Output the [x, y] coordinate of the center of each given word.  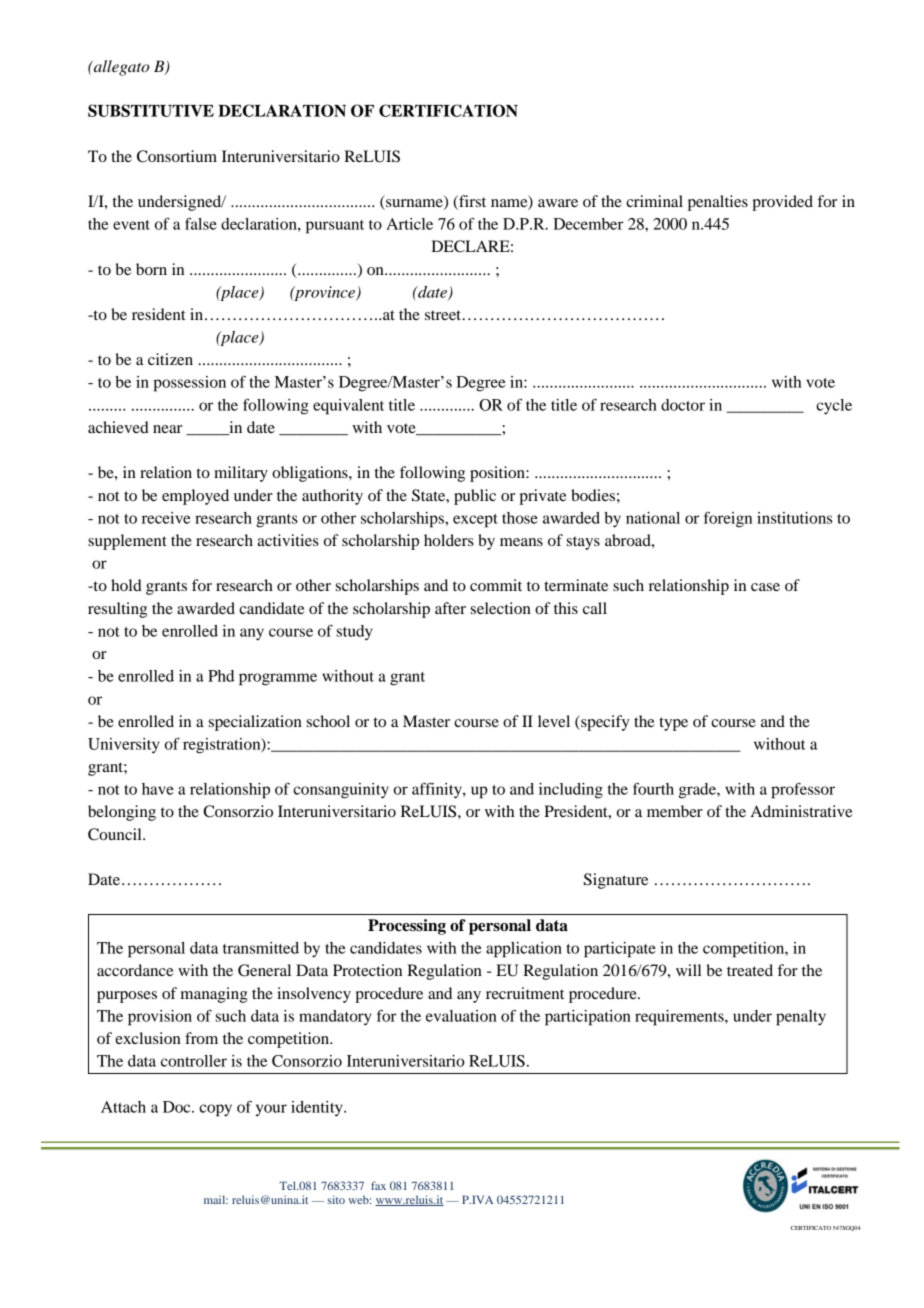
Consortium [177, 156]
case [765, 587]
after [450, 608]
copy [215, 1110]
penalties [718, 203]
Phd [221, 676]
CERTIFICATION [448, 110]
